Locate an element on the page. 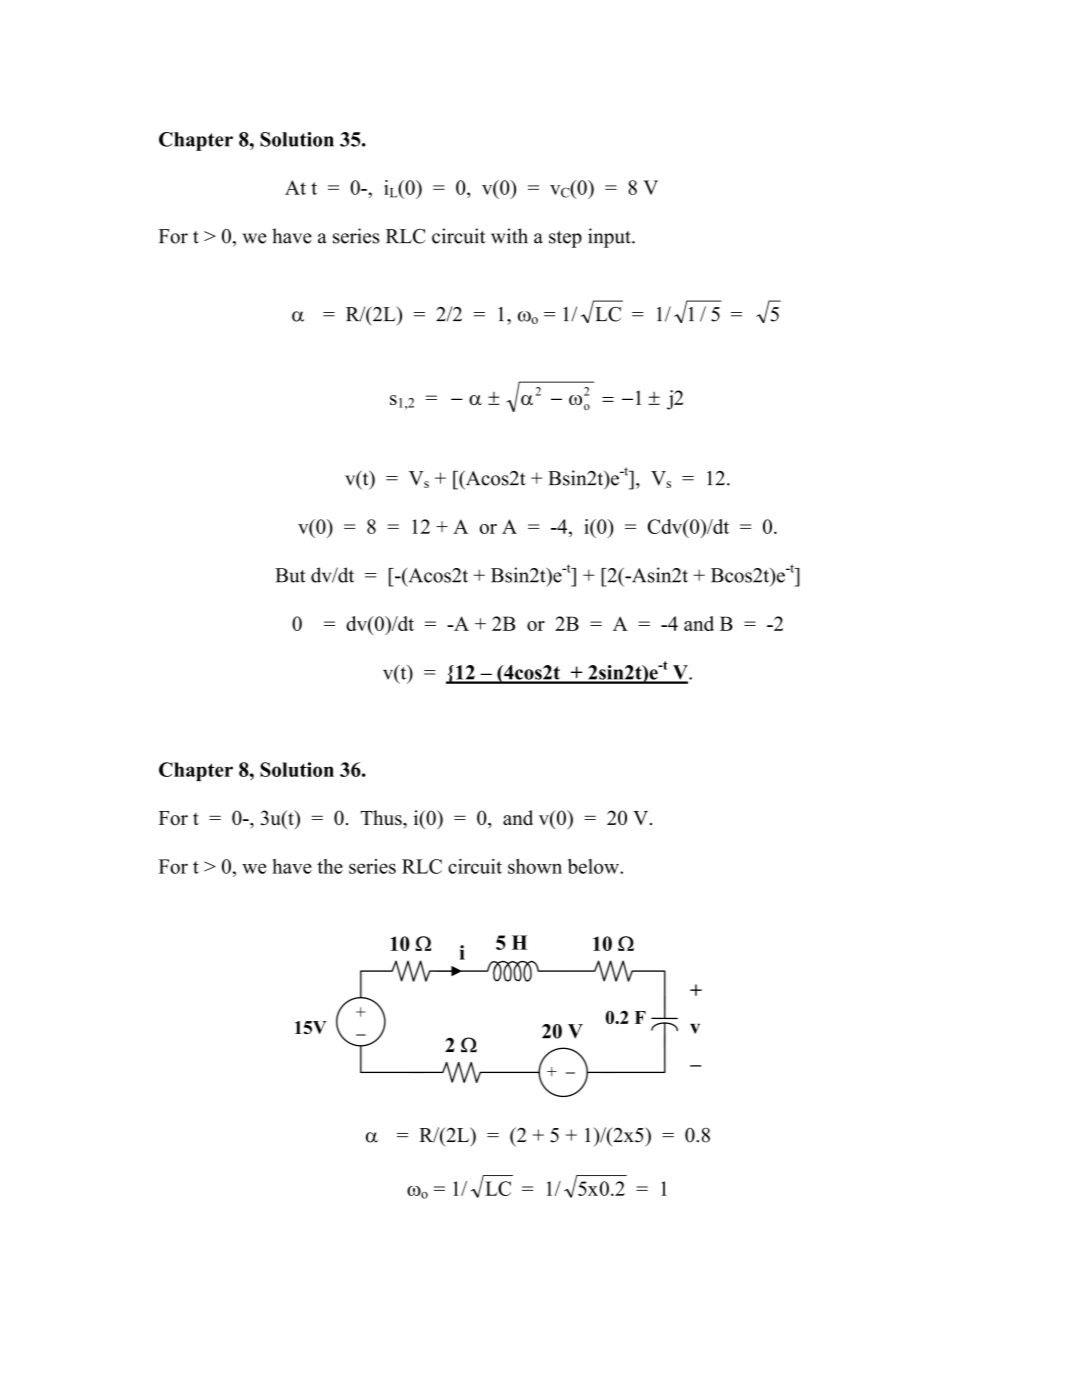 The width and height of the image is (1076, 1393). input is located at coordinates (610, 238).
